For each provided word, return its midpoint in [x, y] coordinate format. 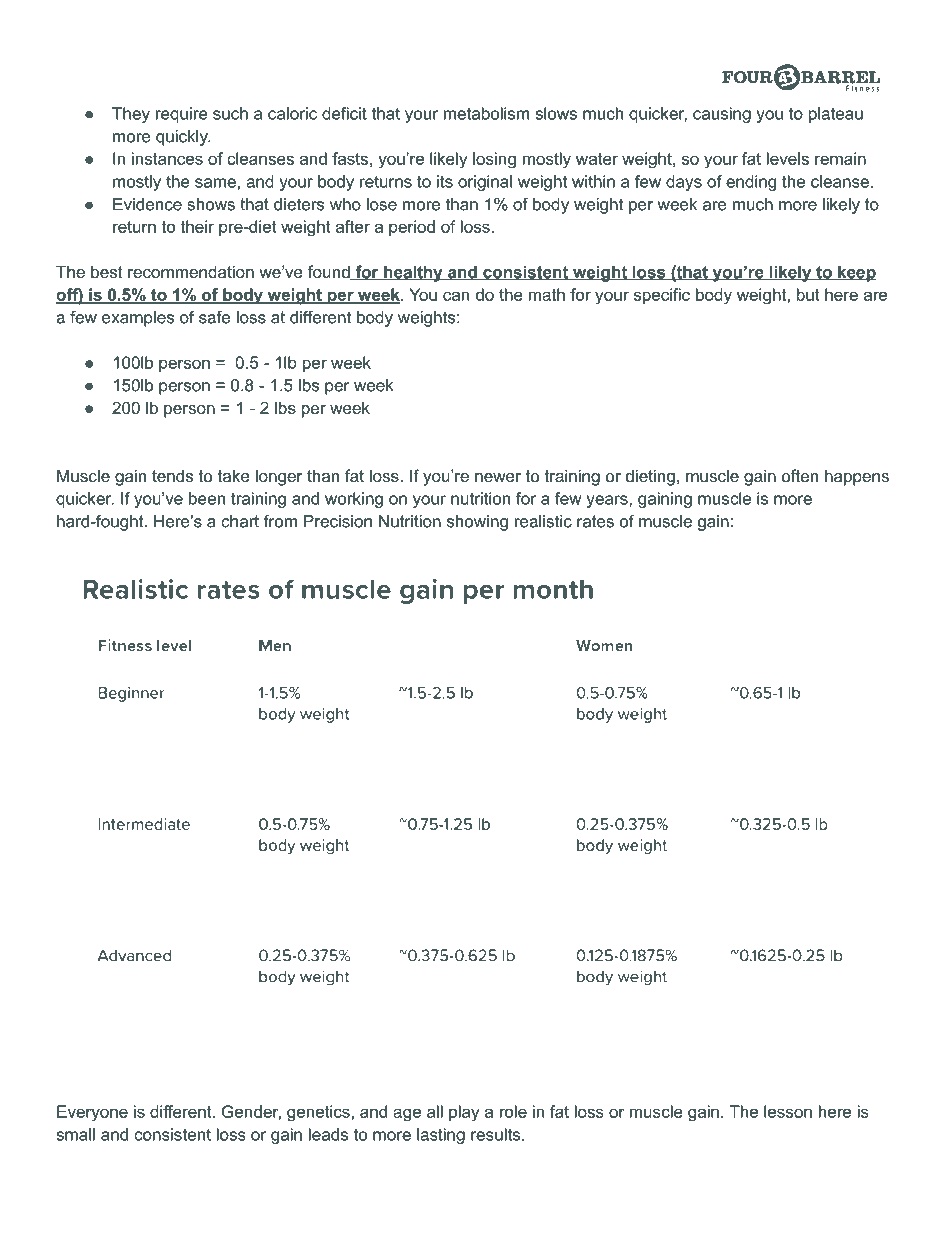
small [75, 1134]
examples [138, 319]
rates [595, 521]
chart [240, 521]
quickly [183, 138]
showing [477, 523]
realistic [543, 521]
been [207, 498]
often [800, 475]
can [456, 296]
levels [788, 158]
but [808, 294]
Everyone [92, 1113]
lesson [788, 1111]
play [464, 1113]
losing [494, 160]
